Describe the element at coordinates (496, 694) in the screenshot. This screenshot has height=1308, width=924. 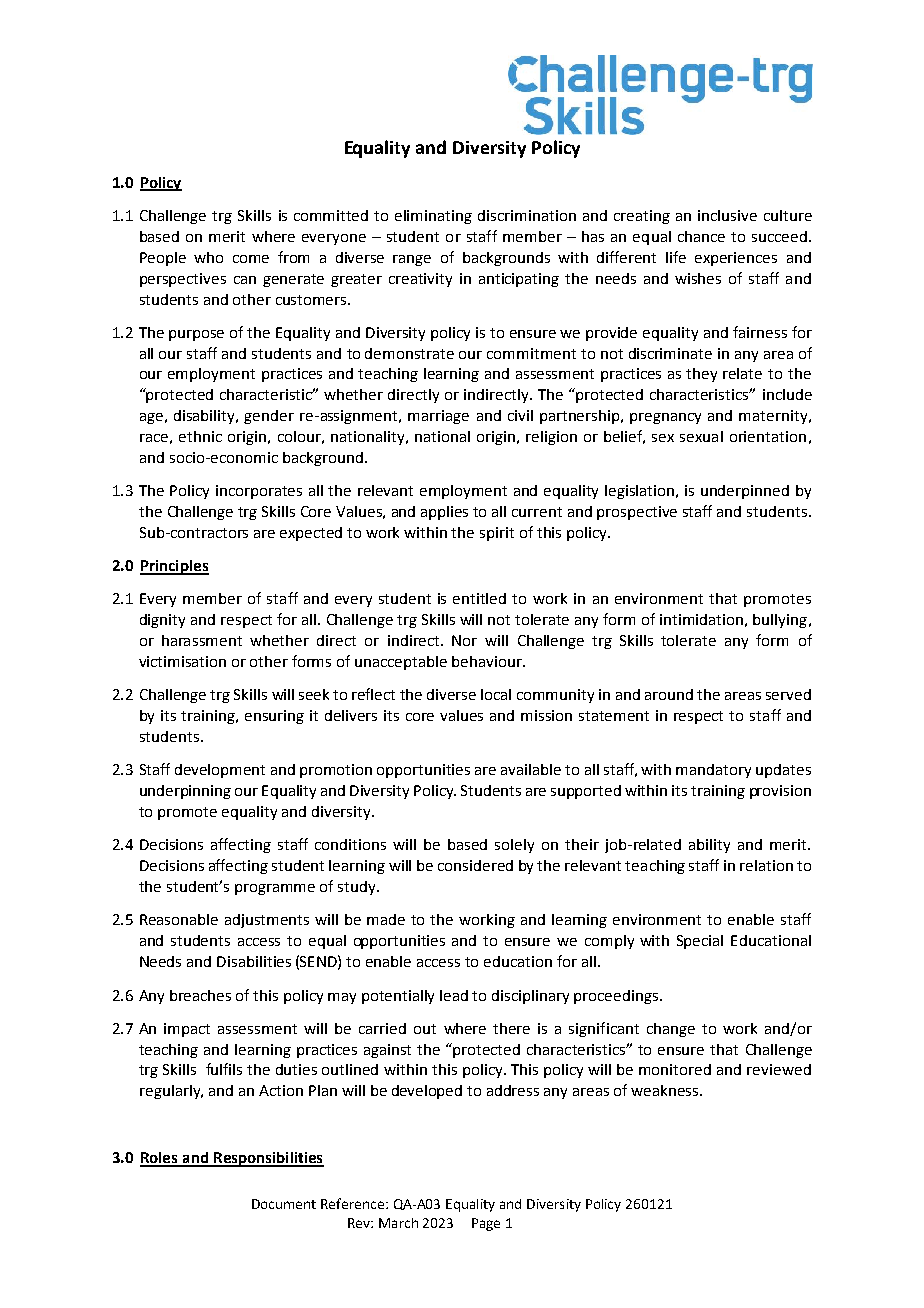
I see `local` at that location.
